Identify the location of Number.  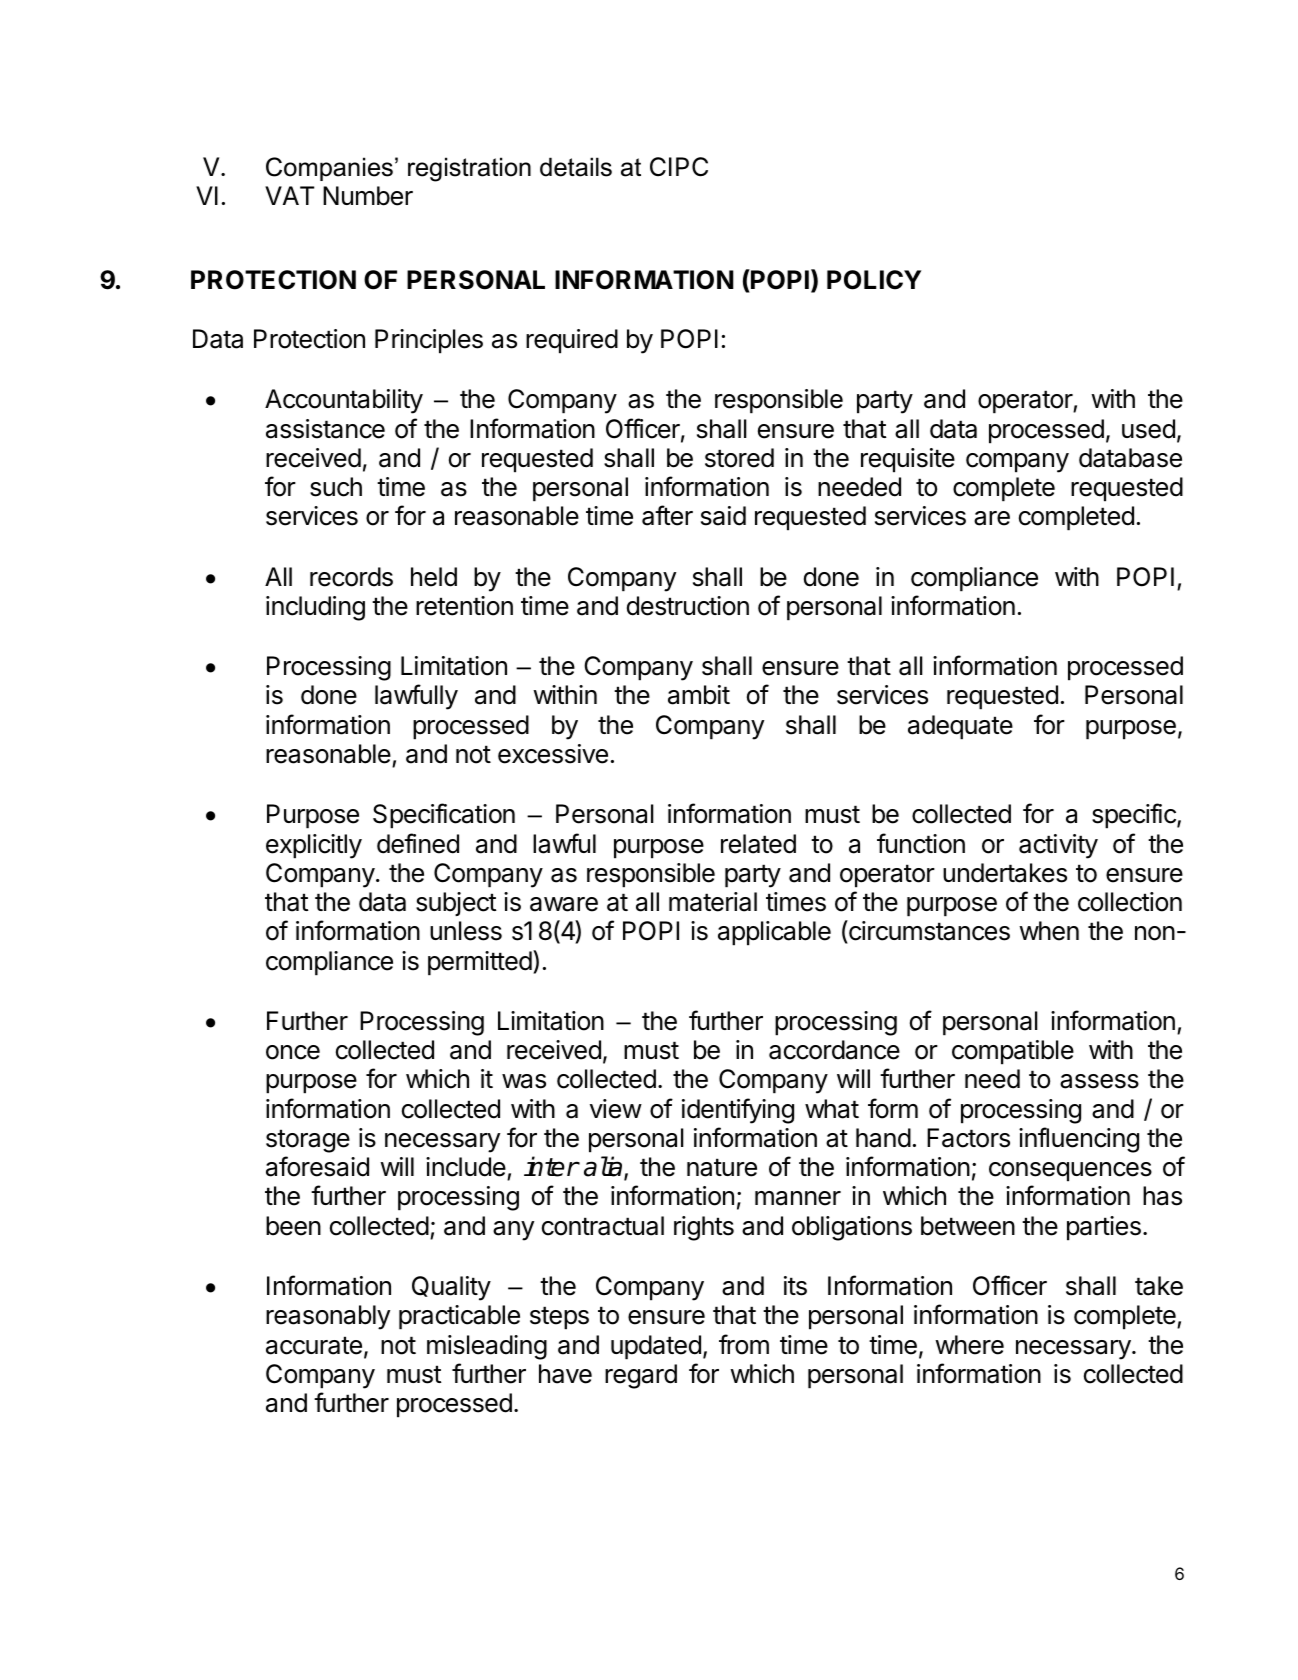
(368, 196).
